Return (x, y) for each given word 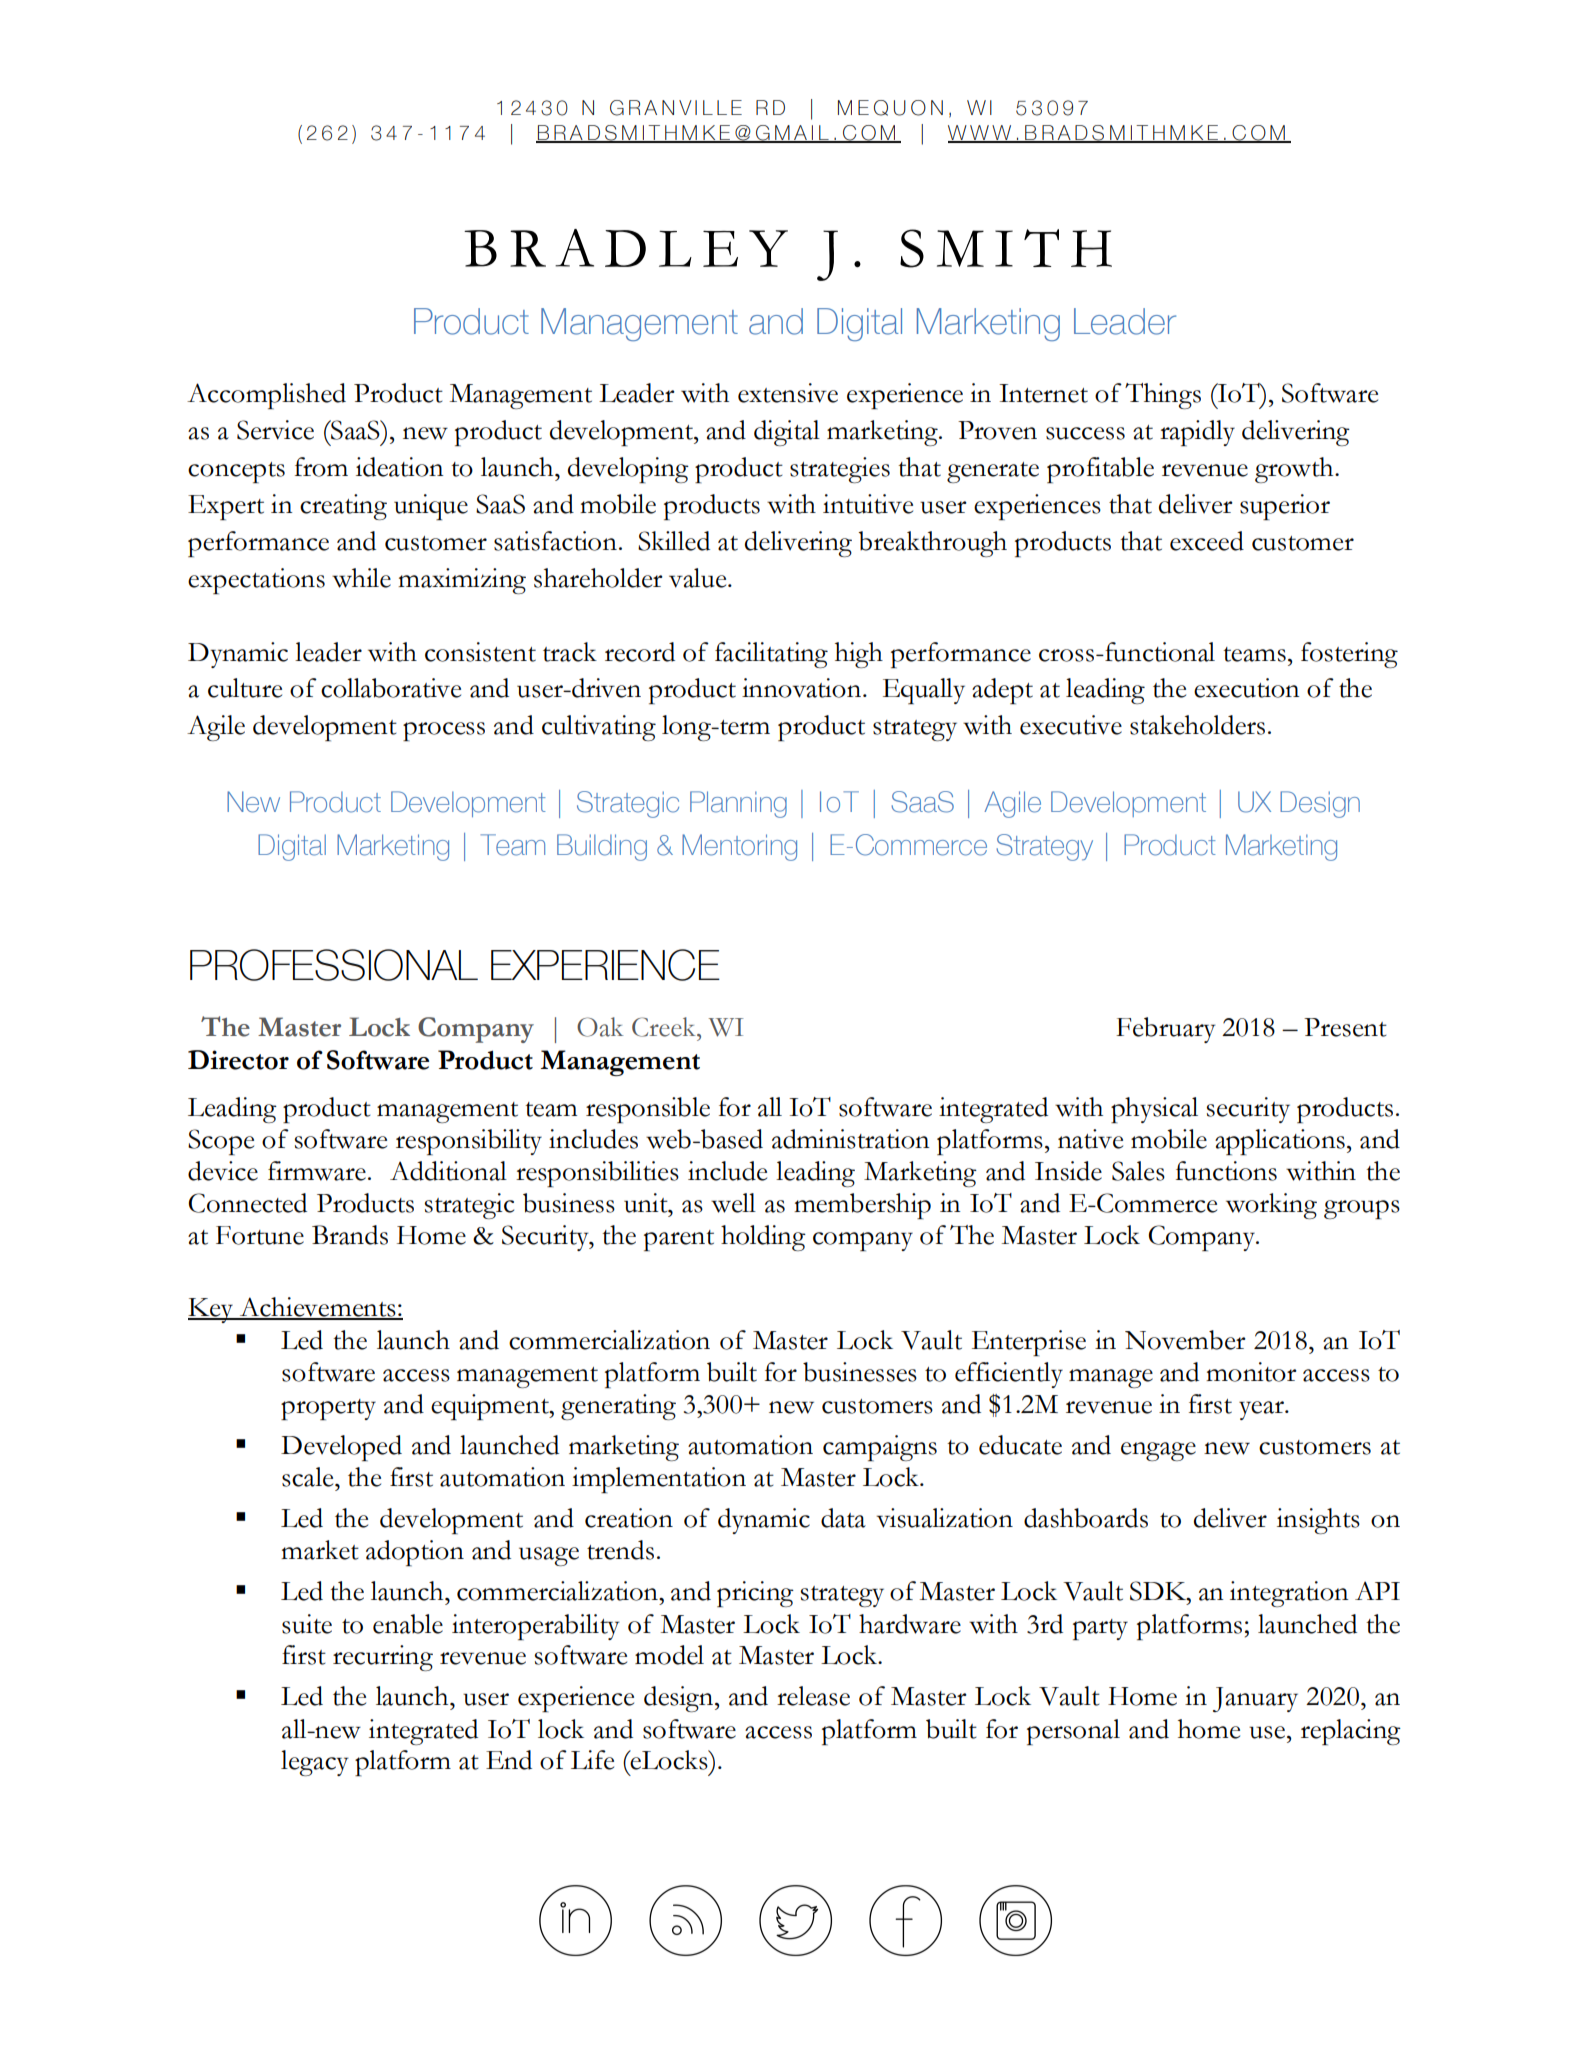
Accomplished (266, 396)
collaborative (391, 688)
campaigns (880, 1448)
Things (1163, 396)
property (328, 1409)
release (813, 1696)
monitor (1251, 1372)
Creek (665, 1027)
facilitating (771, 655)
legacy (315, 1763)
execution (1247, 688)
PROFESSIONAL (334, 965)
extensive (788, 393)
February (1166, 1030)
